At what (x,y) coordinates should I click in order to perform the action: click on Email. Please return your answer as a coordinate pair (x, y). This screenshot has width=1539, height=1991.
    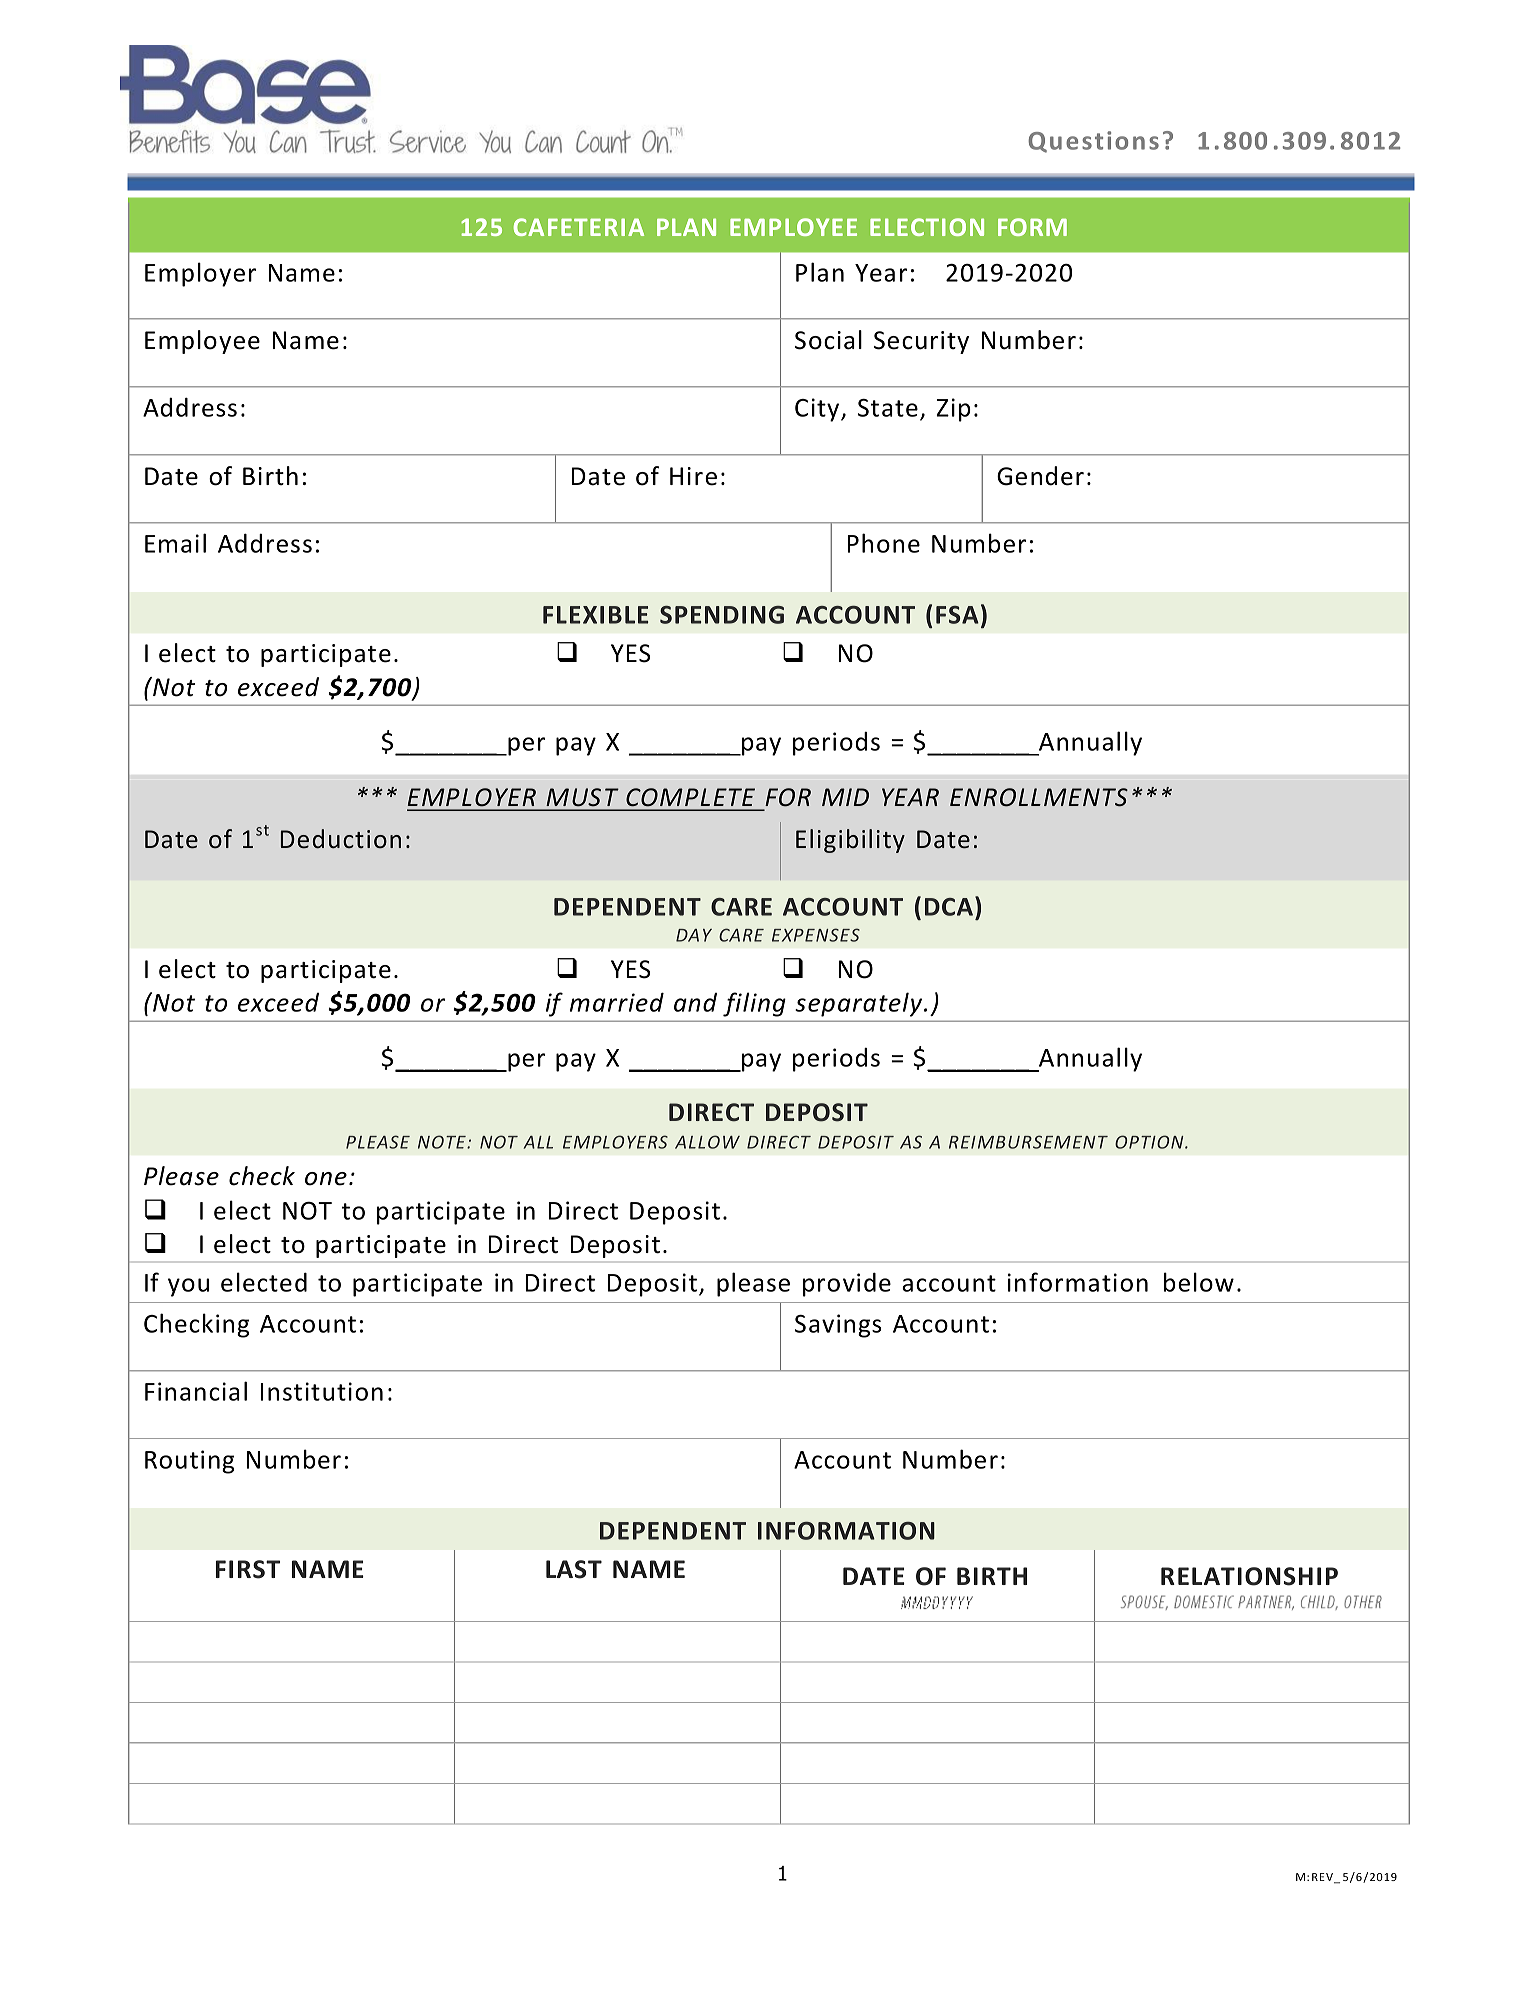
    Looking at the image, I should click on (175, 543).
